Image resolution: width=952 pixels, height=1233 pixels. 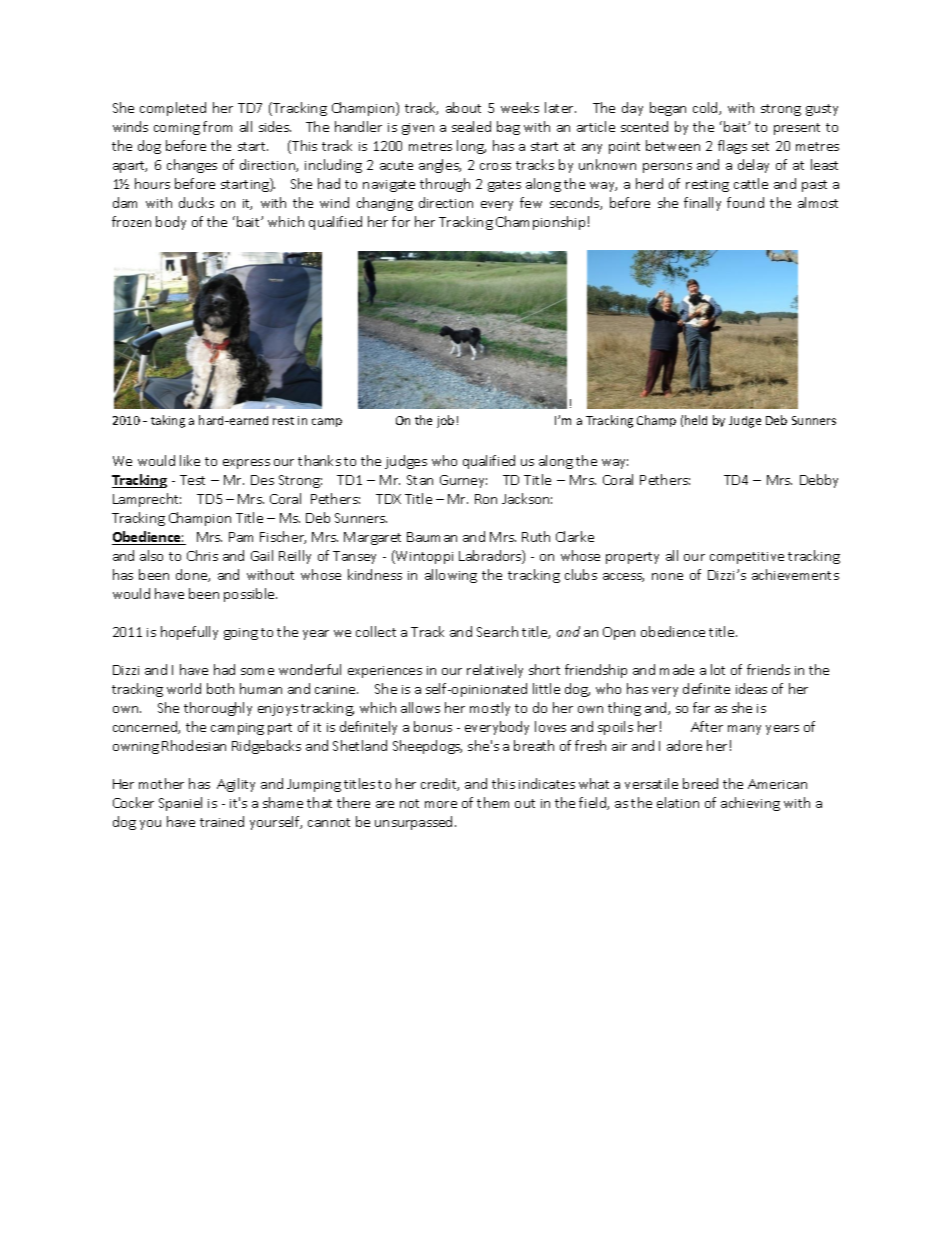 What do you see at coordinates (493, 802) in the image?
I see `them` at bounding box center [493, 802].
